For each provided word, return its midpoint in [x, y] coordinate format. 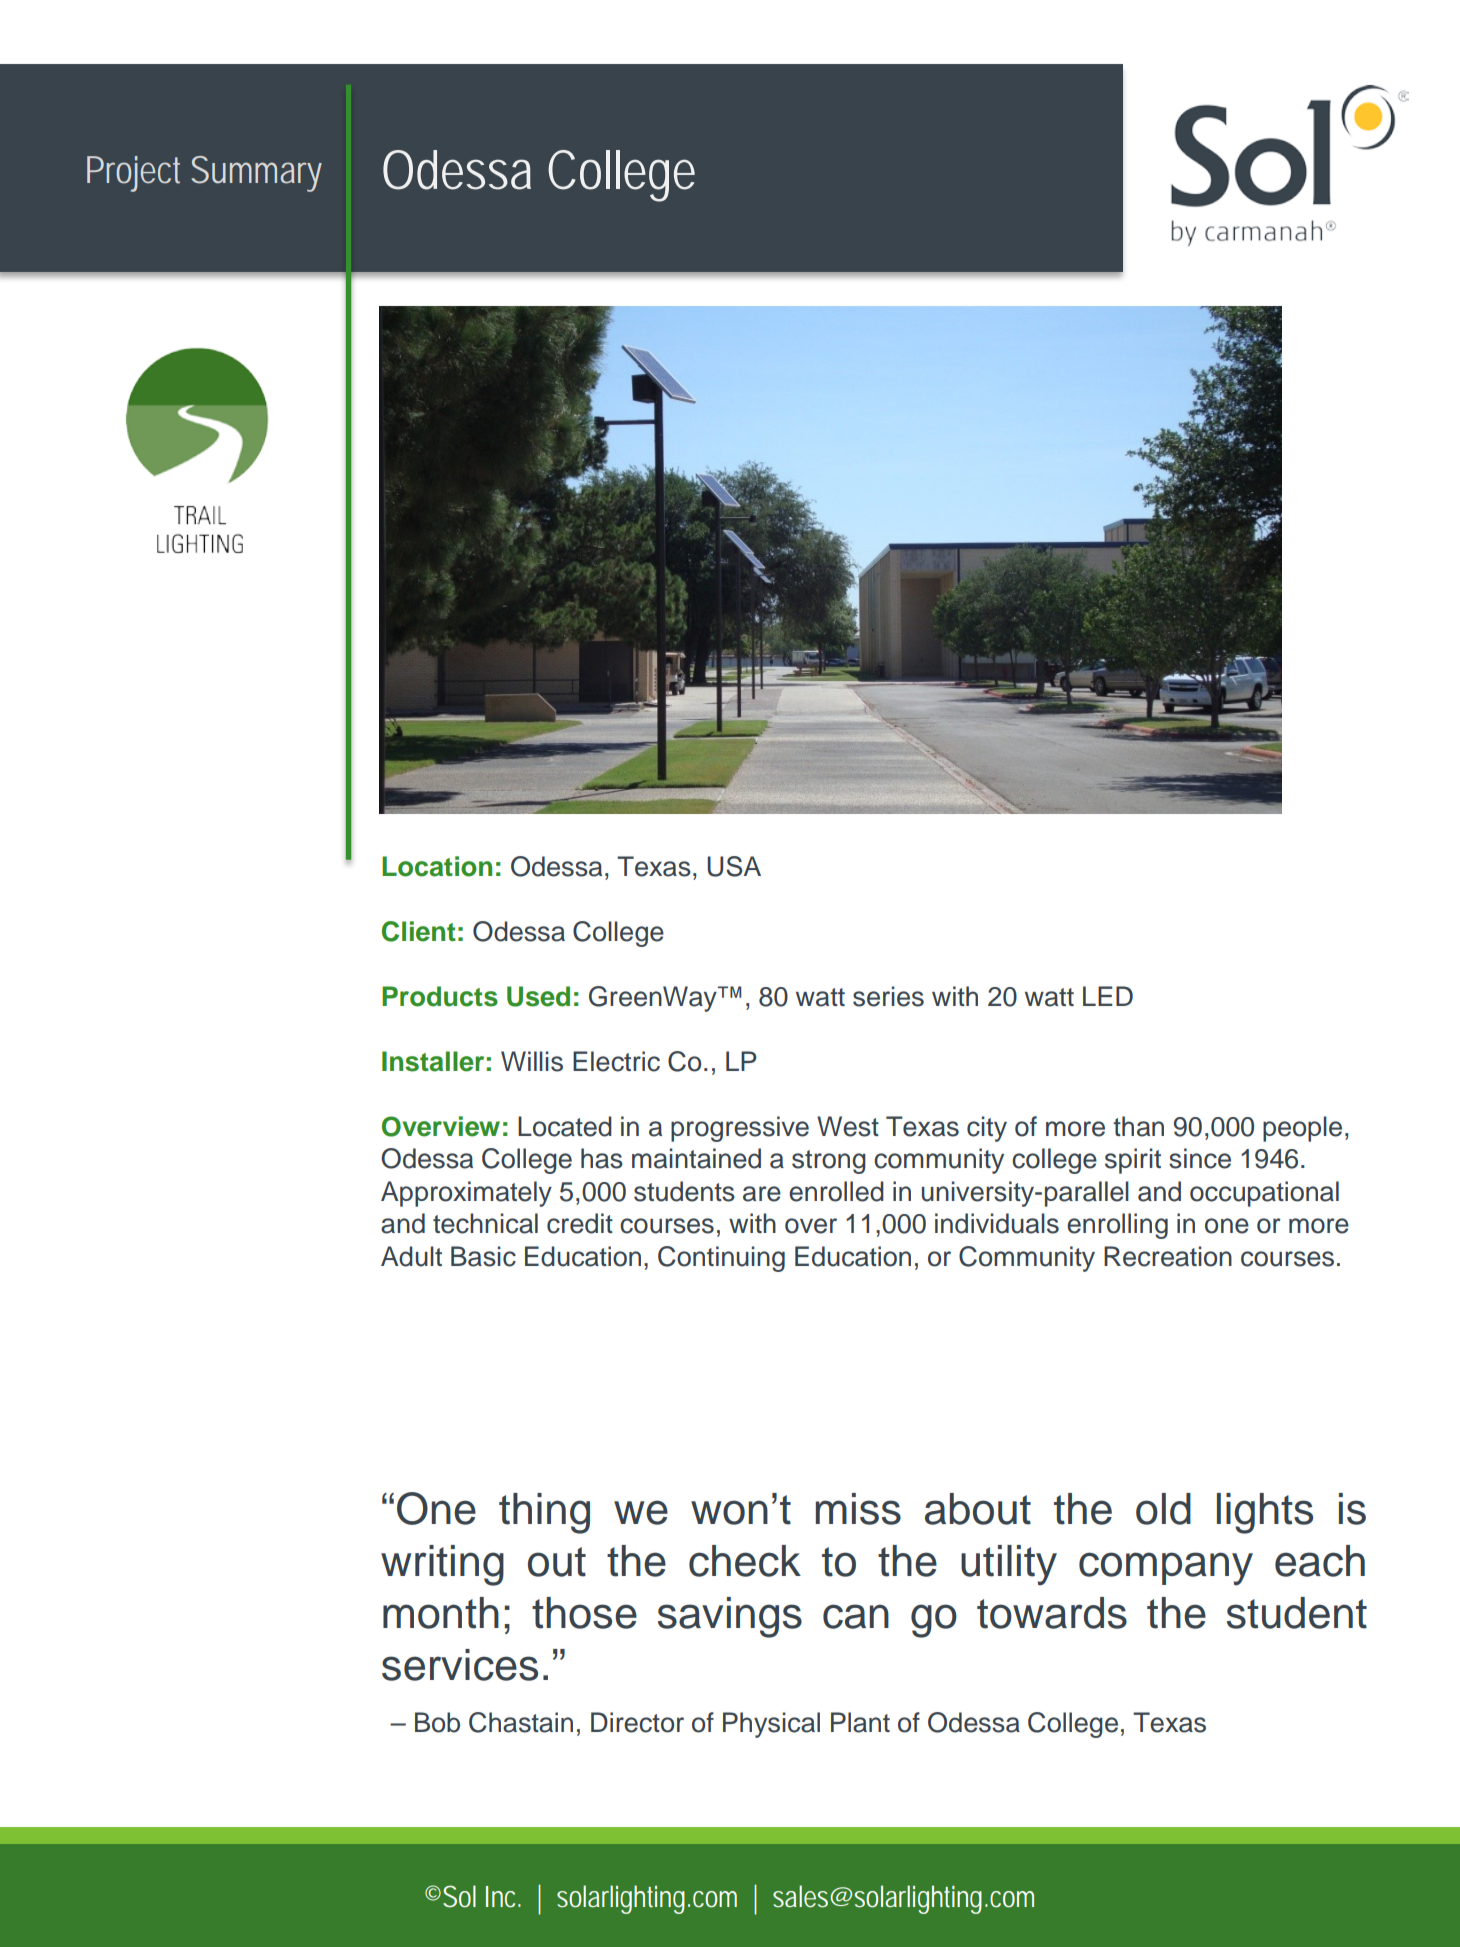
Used [538, 996]
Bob [437, 1722]
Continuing [721, 1259]
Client [419, 931]
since [1200, 1158]
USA [734, 866]
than [1138, 1126]
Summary [256, 174]
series [888, 996]
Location [437, 866]
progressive [740, 1129]
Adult [411, 1256]
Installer [433, 1061]
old [1163, 1509]
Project [133, 174]
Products [440, 996]
